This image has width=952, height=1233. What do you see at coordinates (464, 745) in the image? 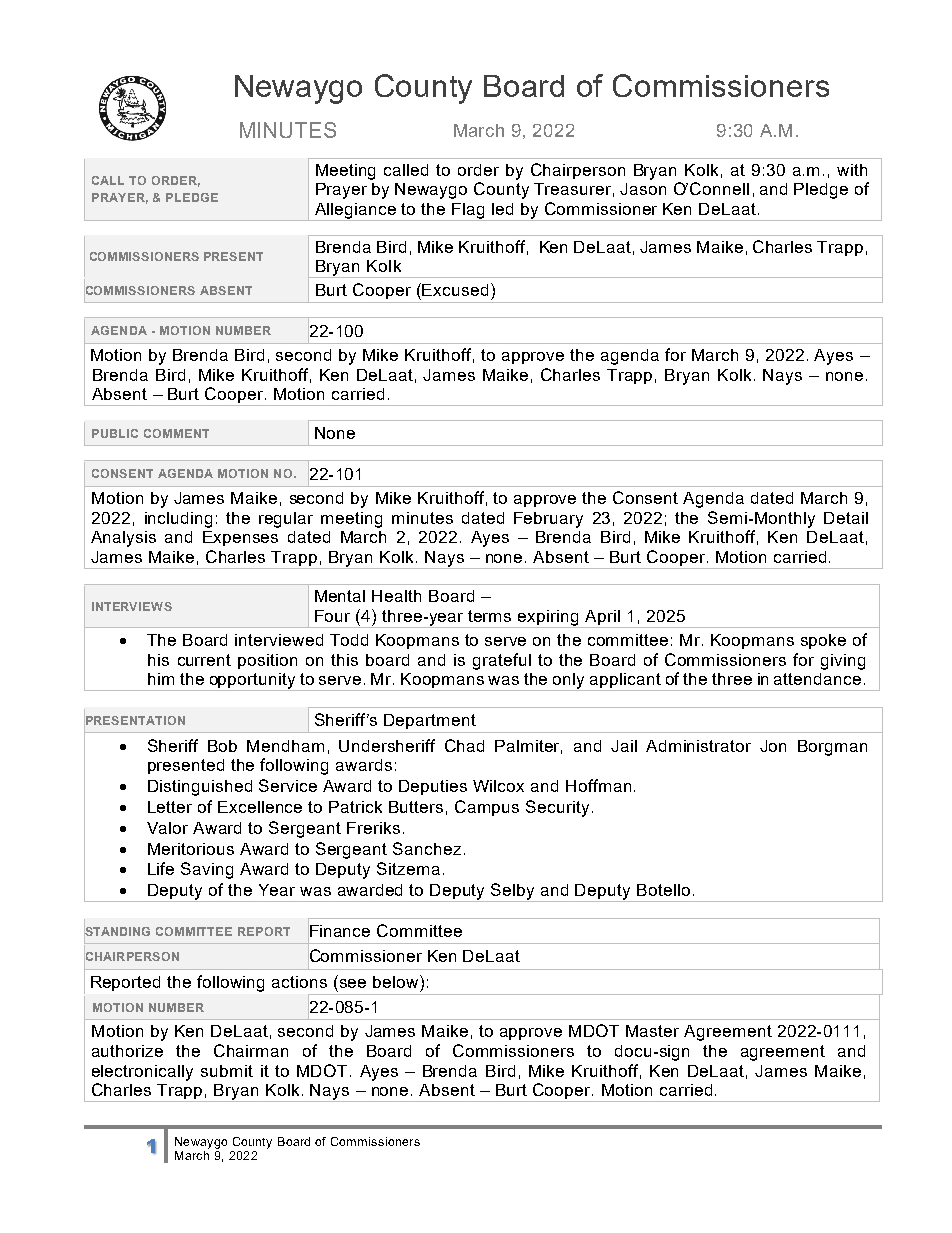
I see `Chad` at bounding box center [464, 745].
